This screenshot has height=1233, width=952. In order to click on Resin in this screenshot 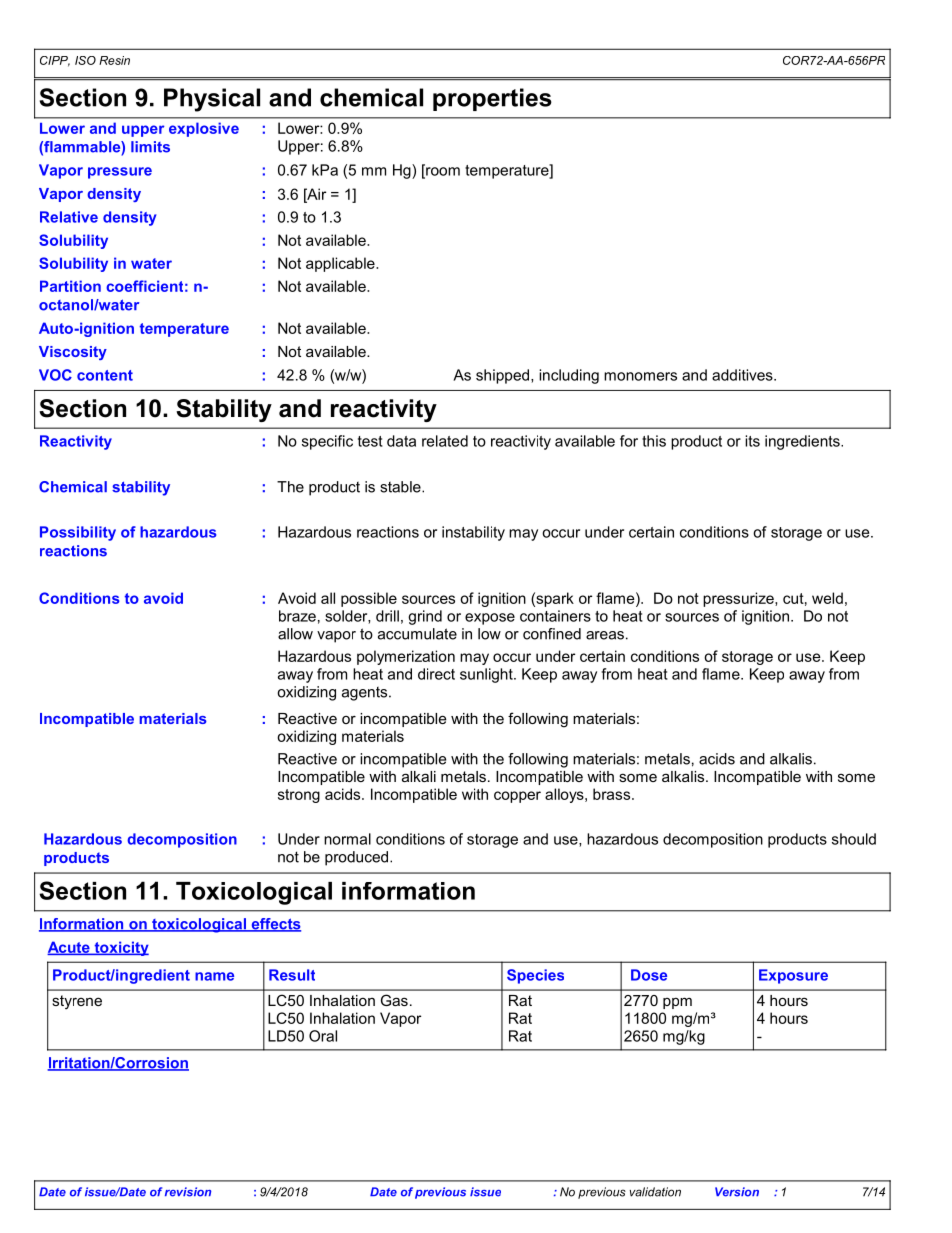, I will do `click(114, 60)`.
